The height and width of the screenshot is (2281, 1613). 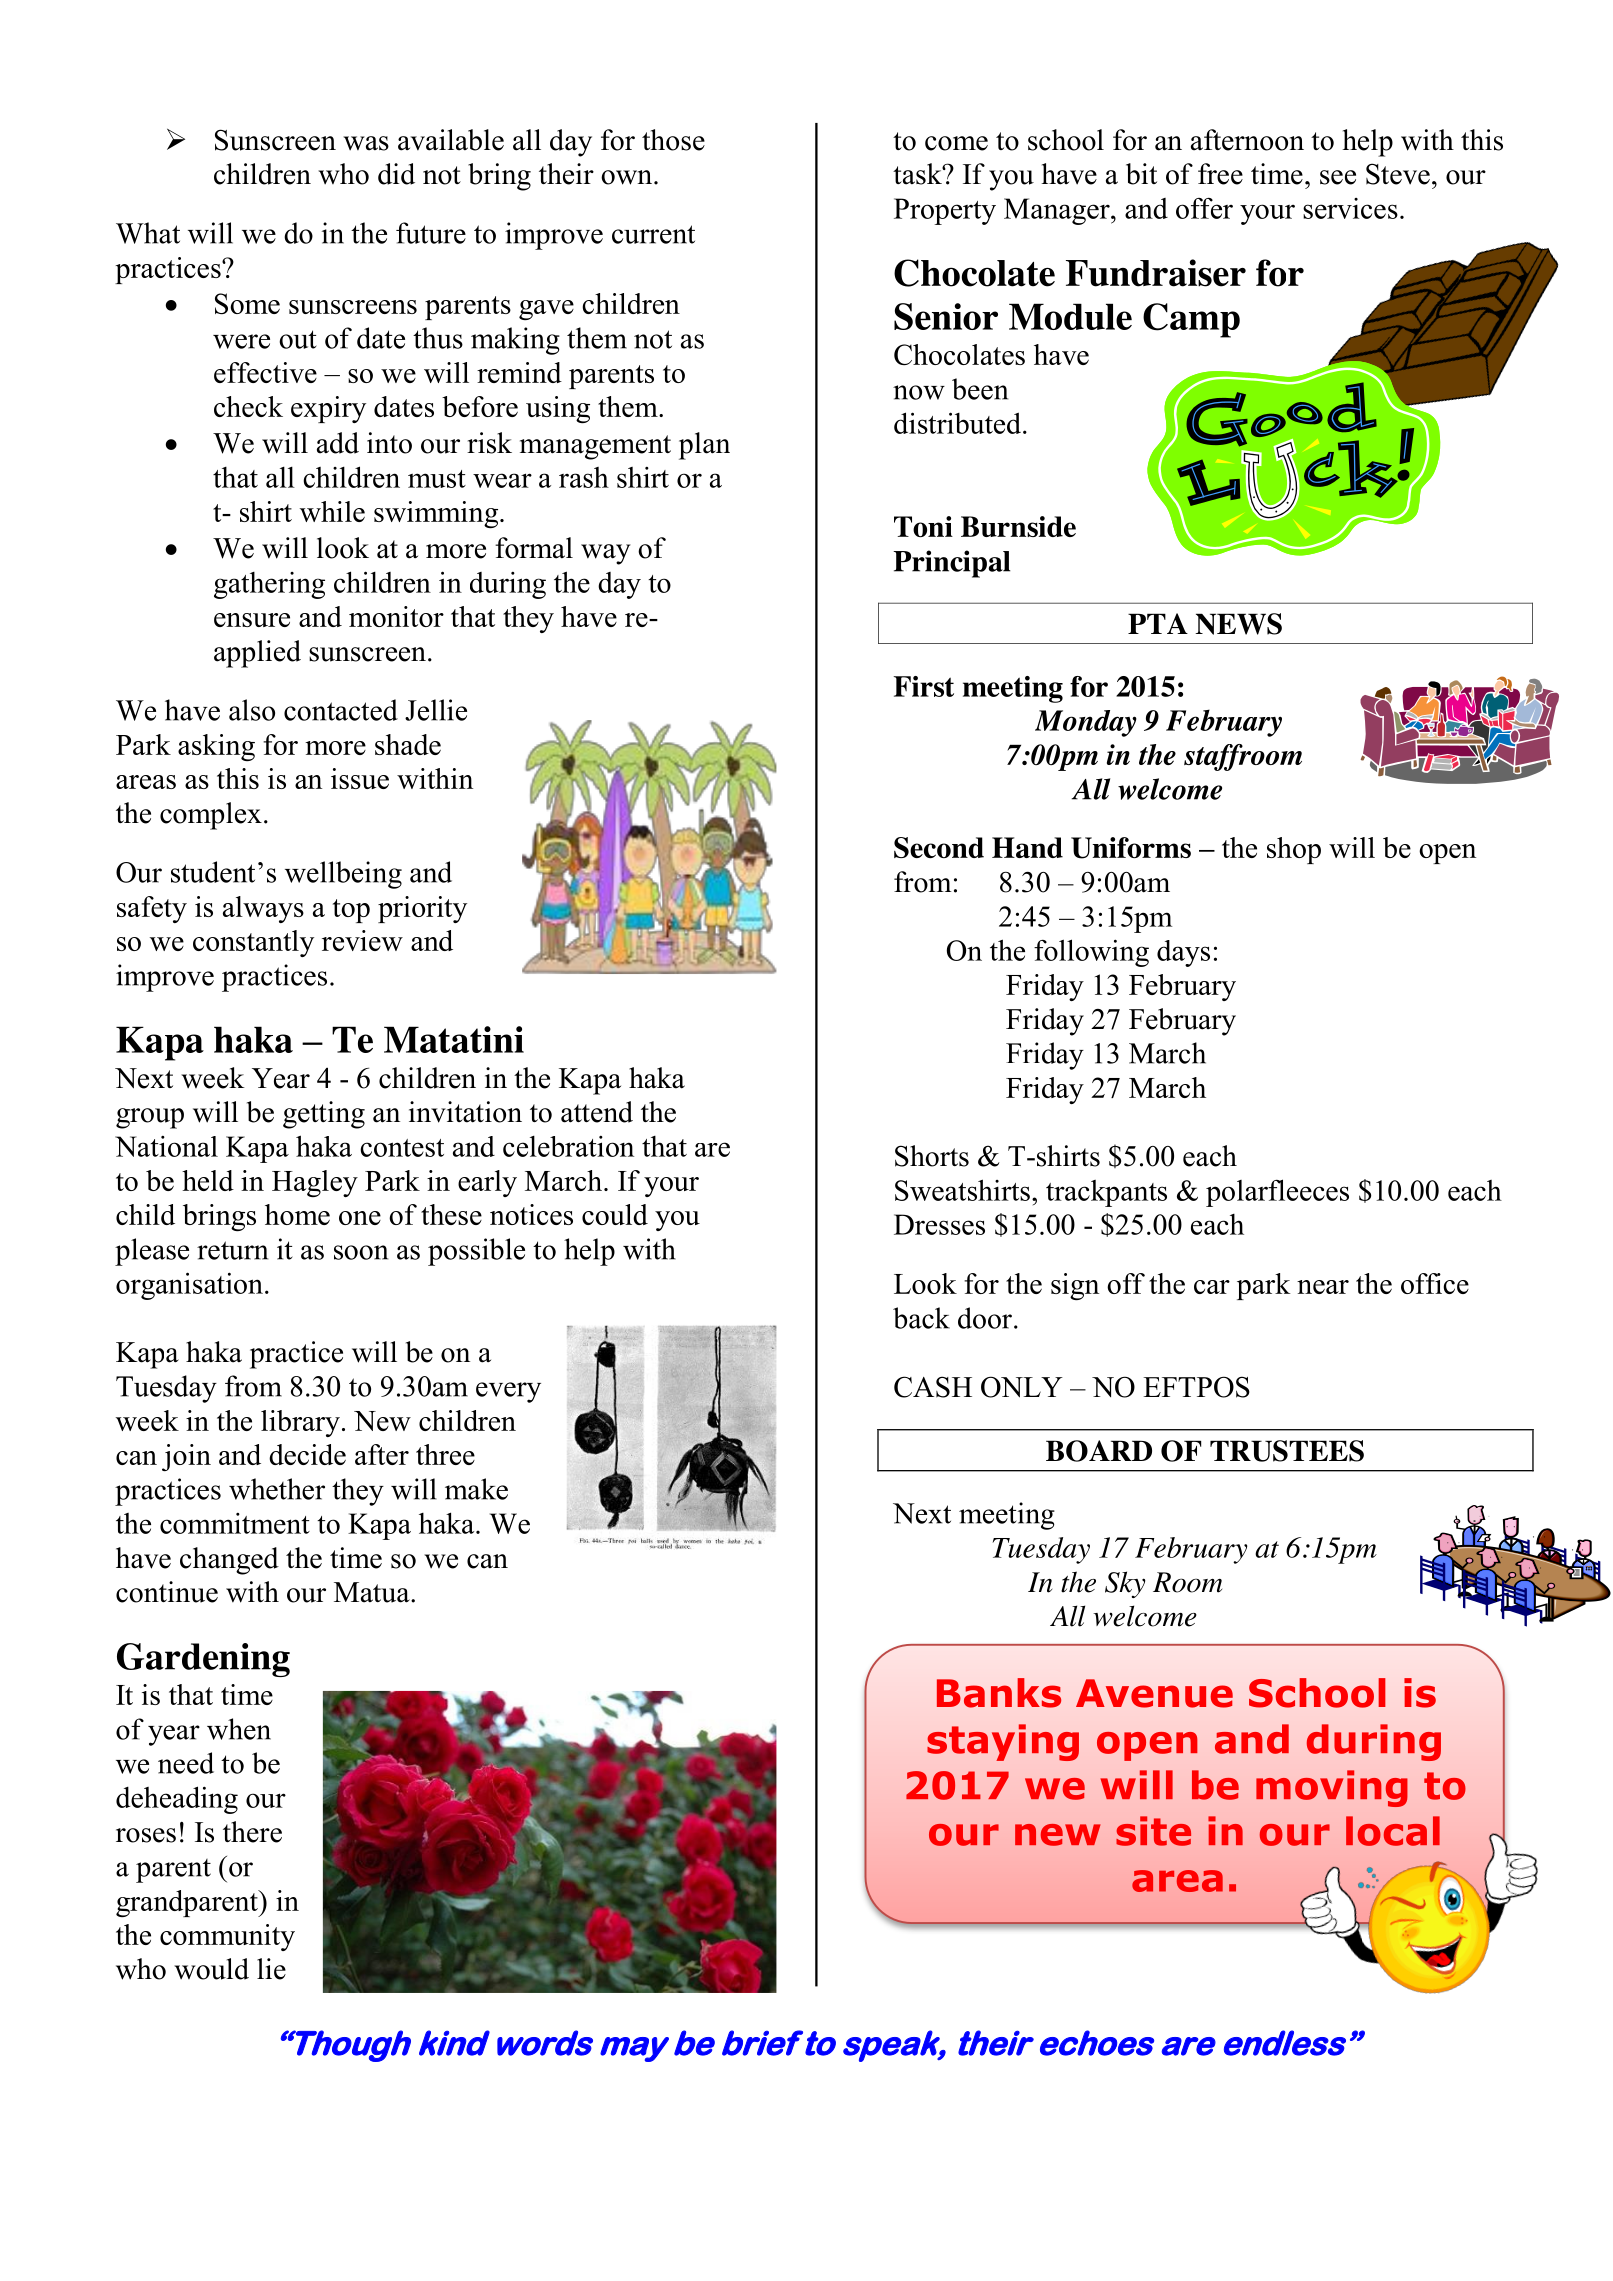 I want to click on days, so click(x=1183, y=953).
